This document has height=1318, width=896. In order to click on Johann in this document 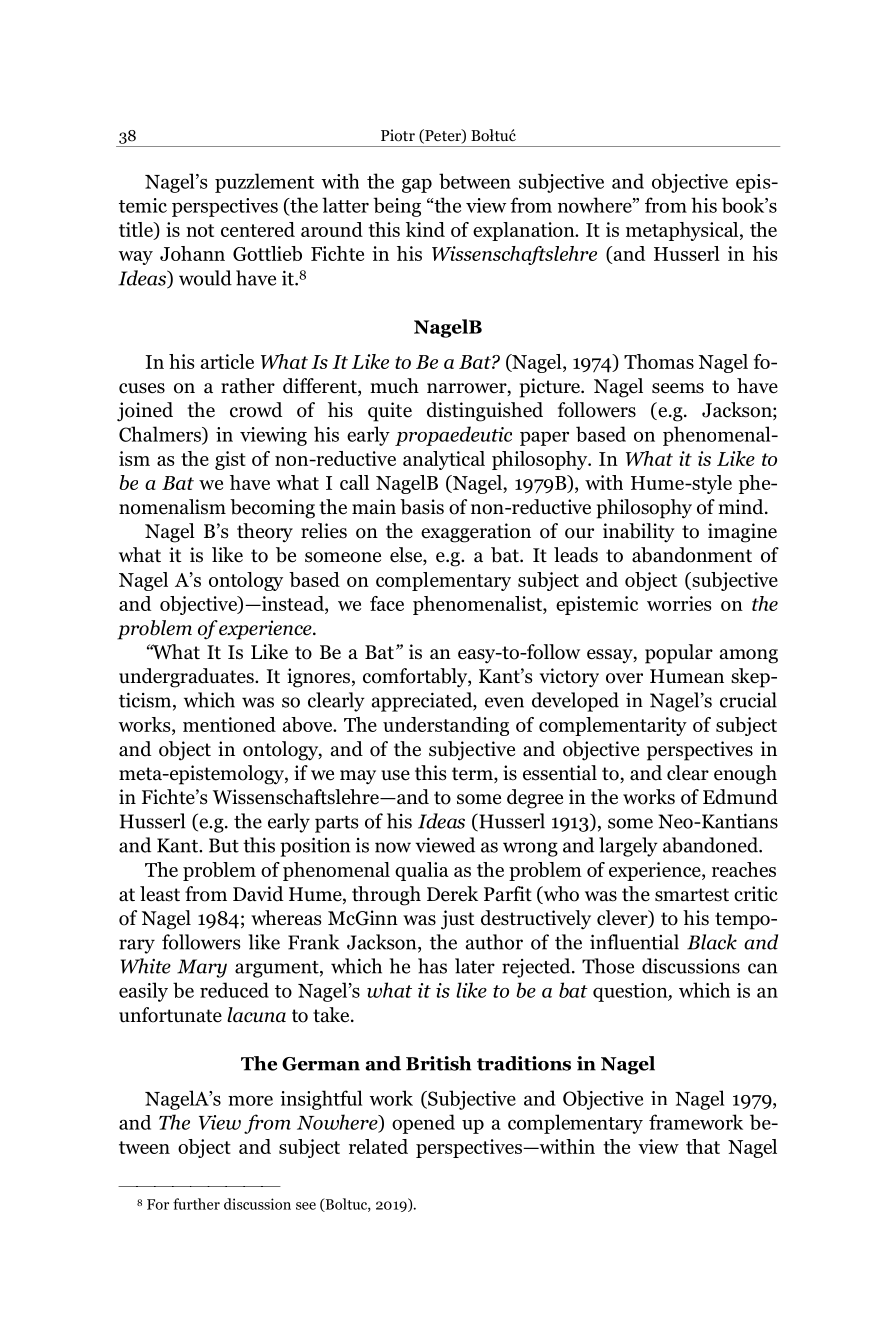, I will do `click(192, 253)`.
